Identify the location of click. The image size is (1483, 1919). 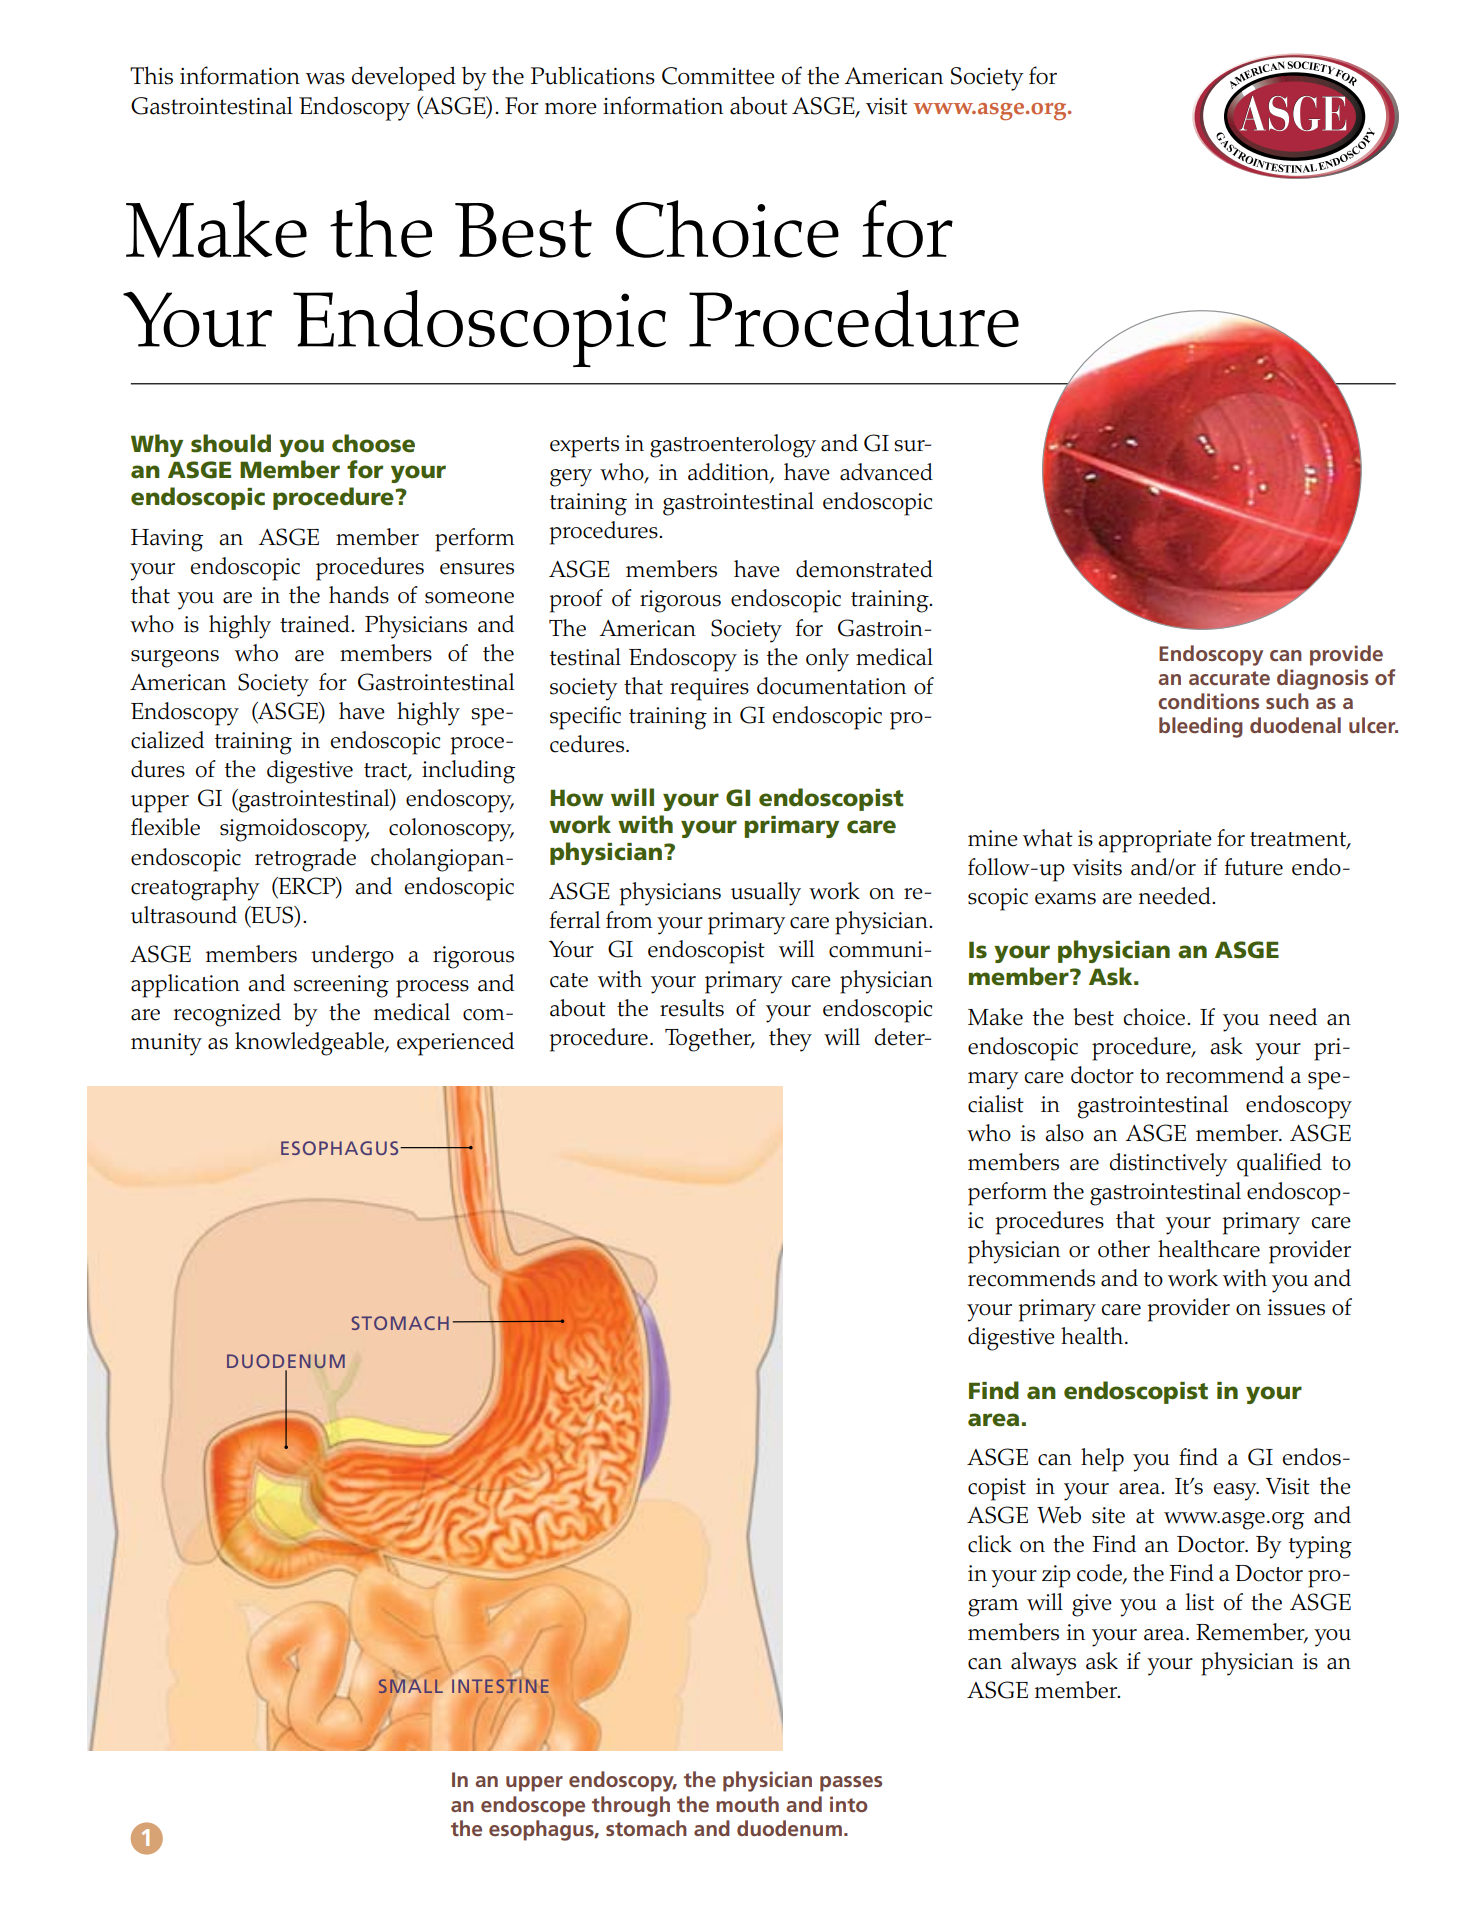
(990, 1544).
